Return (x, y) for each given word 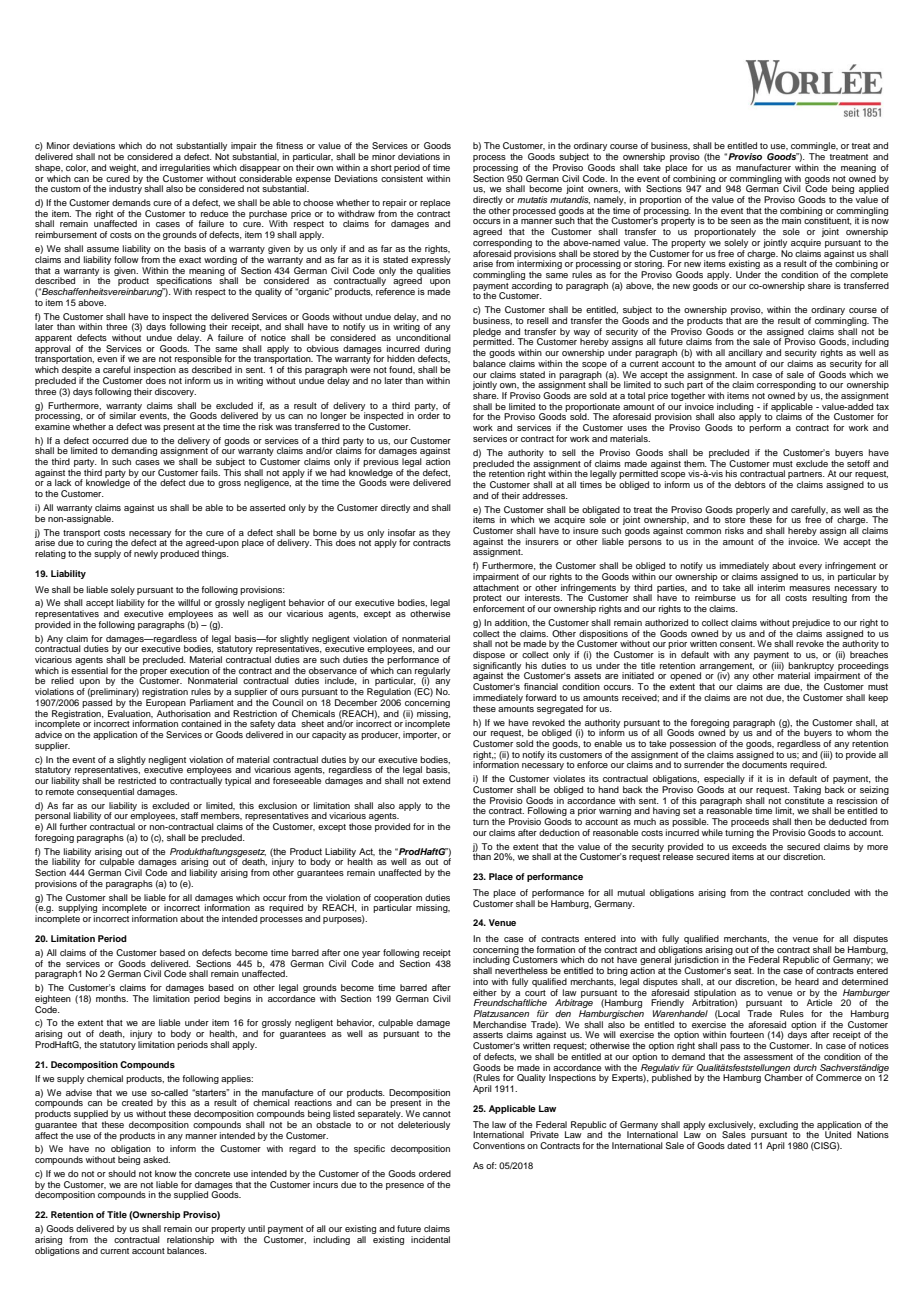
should (122, 1173)
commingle (814, 148)
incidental (430, 1239)
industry (125, 188)
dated (739, 1145)
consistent (402, 177)
